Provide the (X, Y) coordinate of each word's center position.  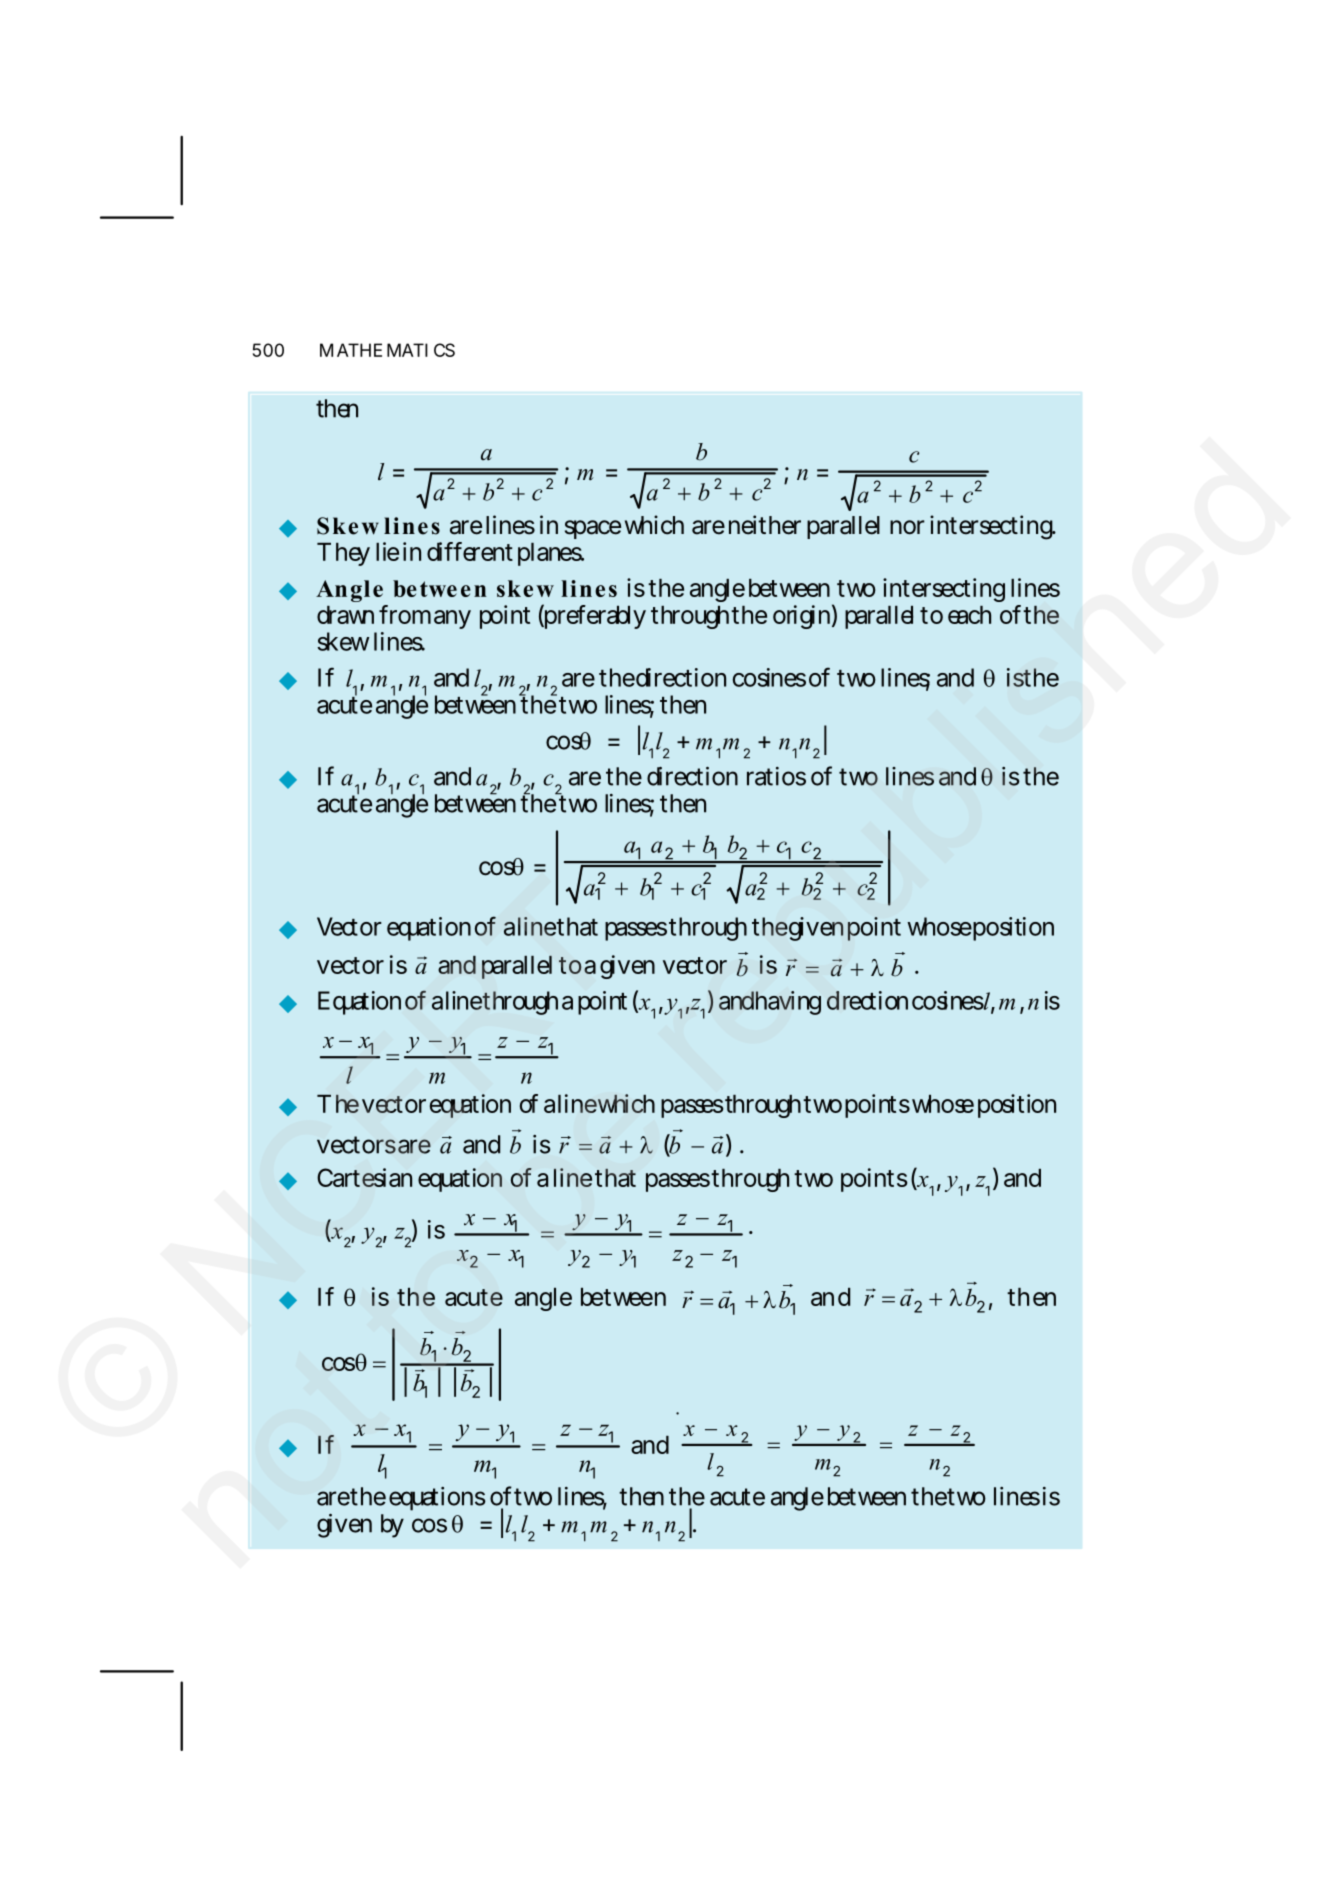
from (405, 614)
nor (907, 527)
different (470, 551)
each (969, 615)
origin (801, 617)
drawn (345, 615)
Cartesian (364, 1177)
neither (765, 525)
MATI (407, 350)
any (452, 619)
